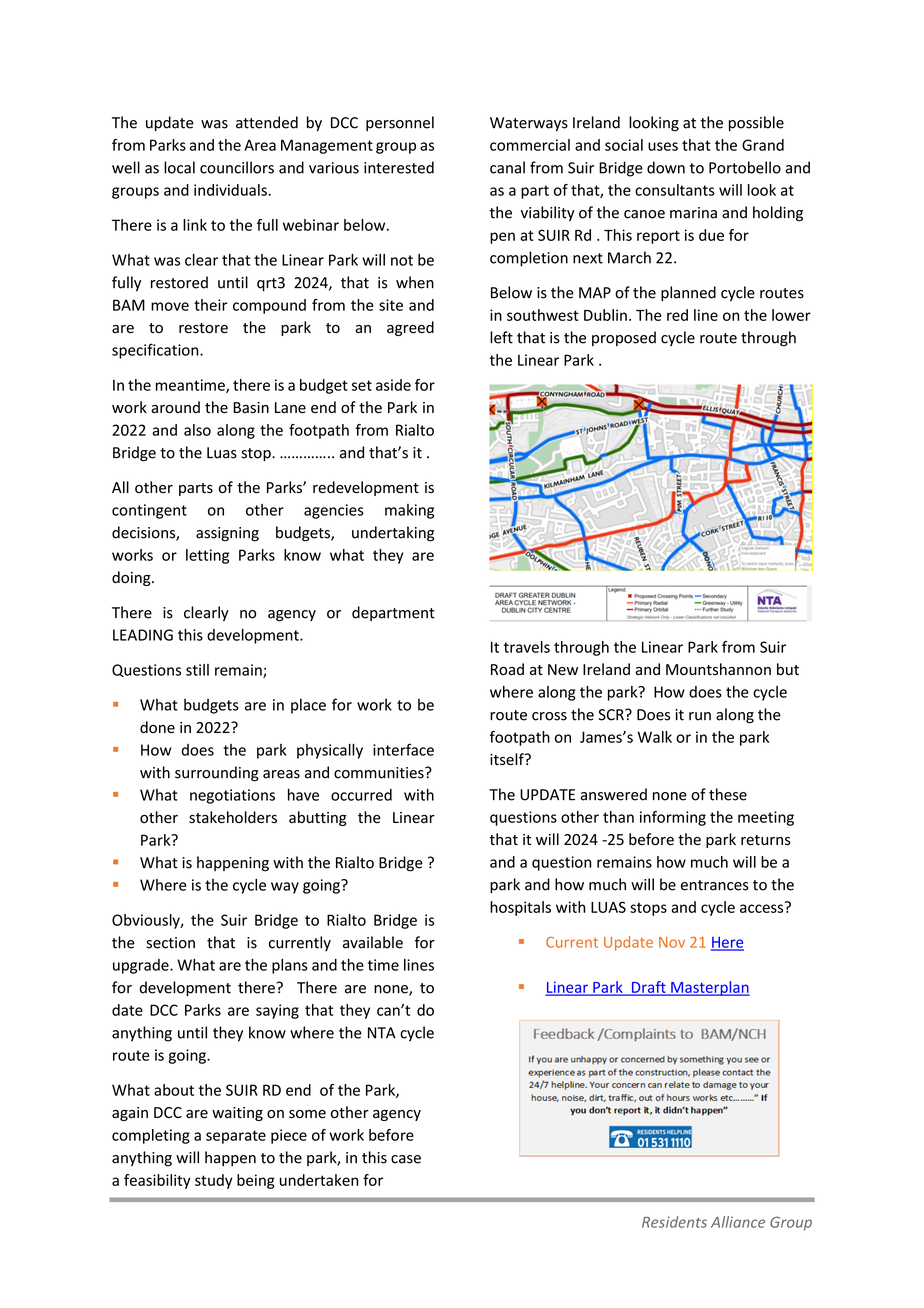 The width and height of the image is (924, 1308). What do you see at coordinates (520, 908) in the image?
I see `hospitals` at bounding box center [520, 908].
